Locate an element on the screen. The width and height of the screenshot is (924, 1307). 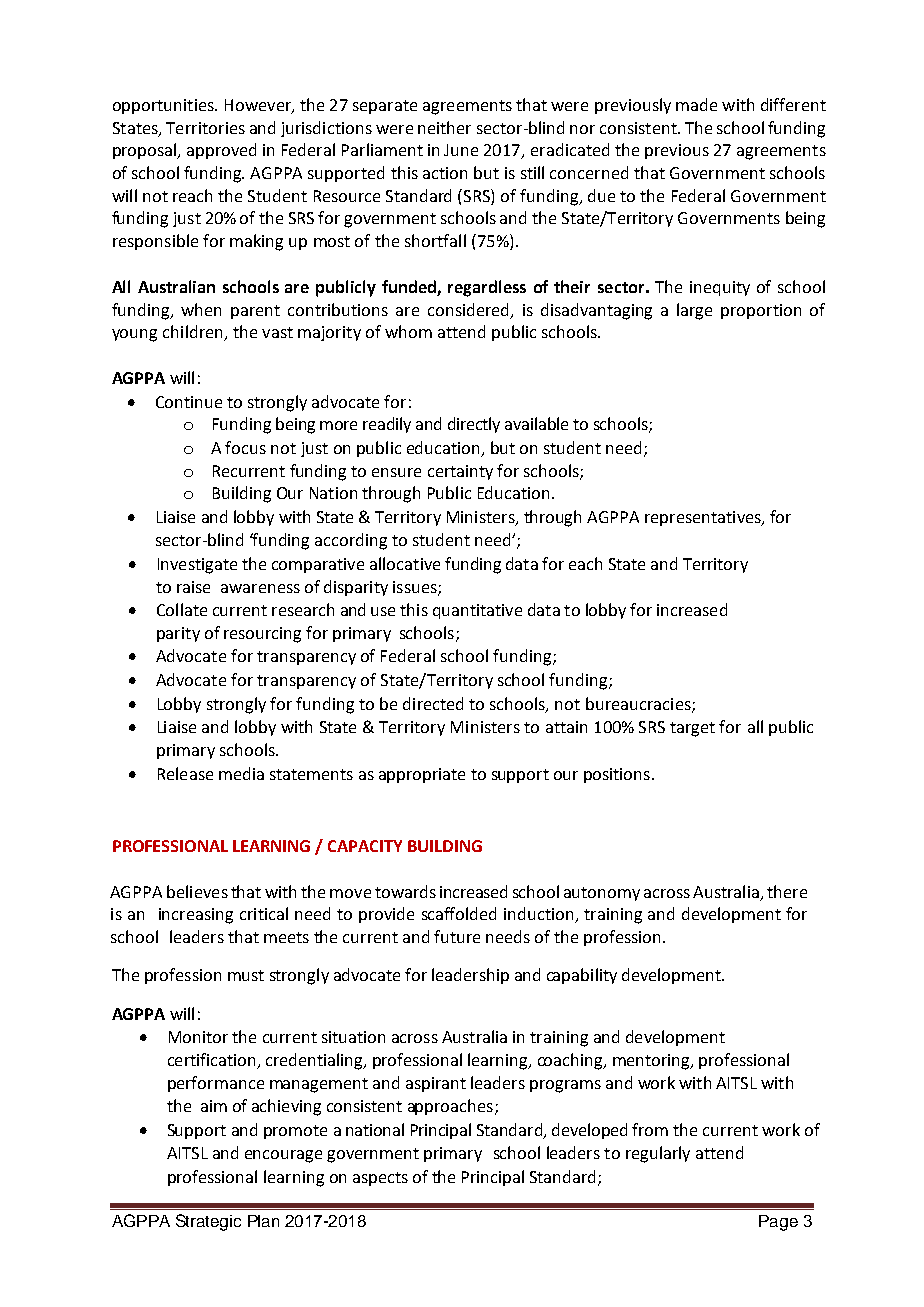
aspects is located at coordinates (380, 1179).
